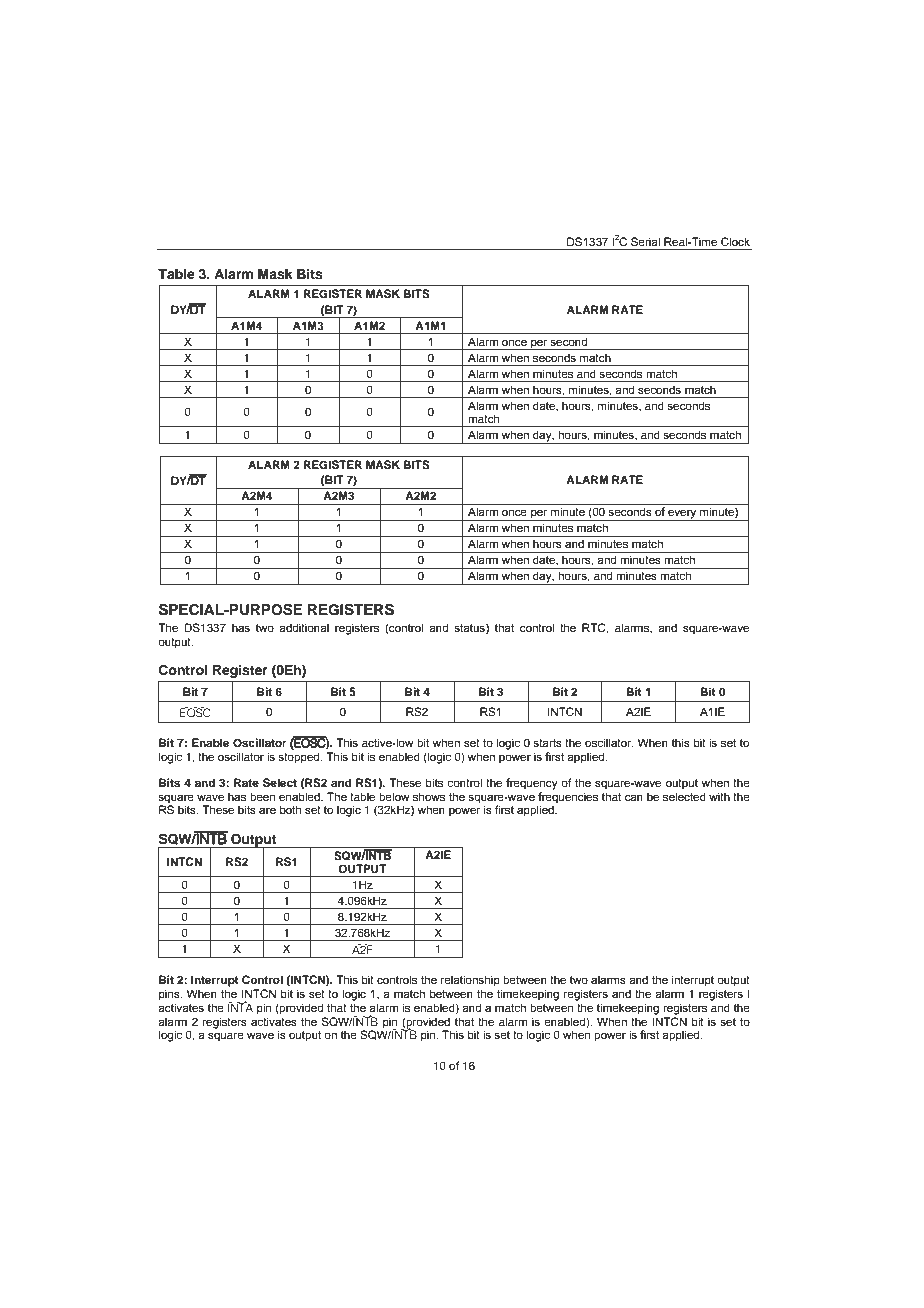 Image resolution: width=924 pixels, height=1308 pixels. What do you see at coordinates (634, 797) in the screenshot?
I see `can` at bounding box center [634, 797].
